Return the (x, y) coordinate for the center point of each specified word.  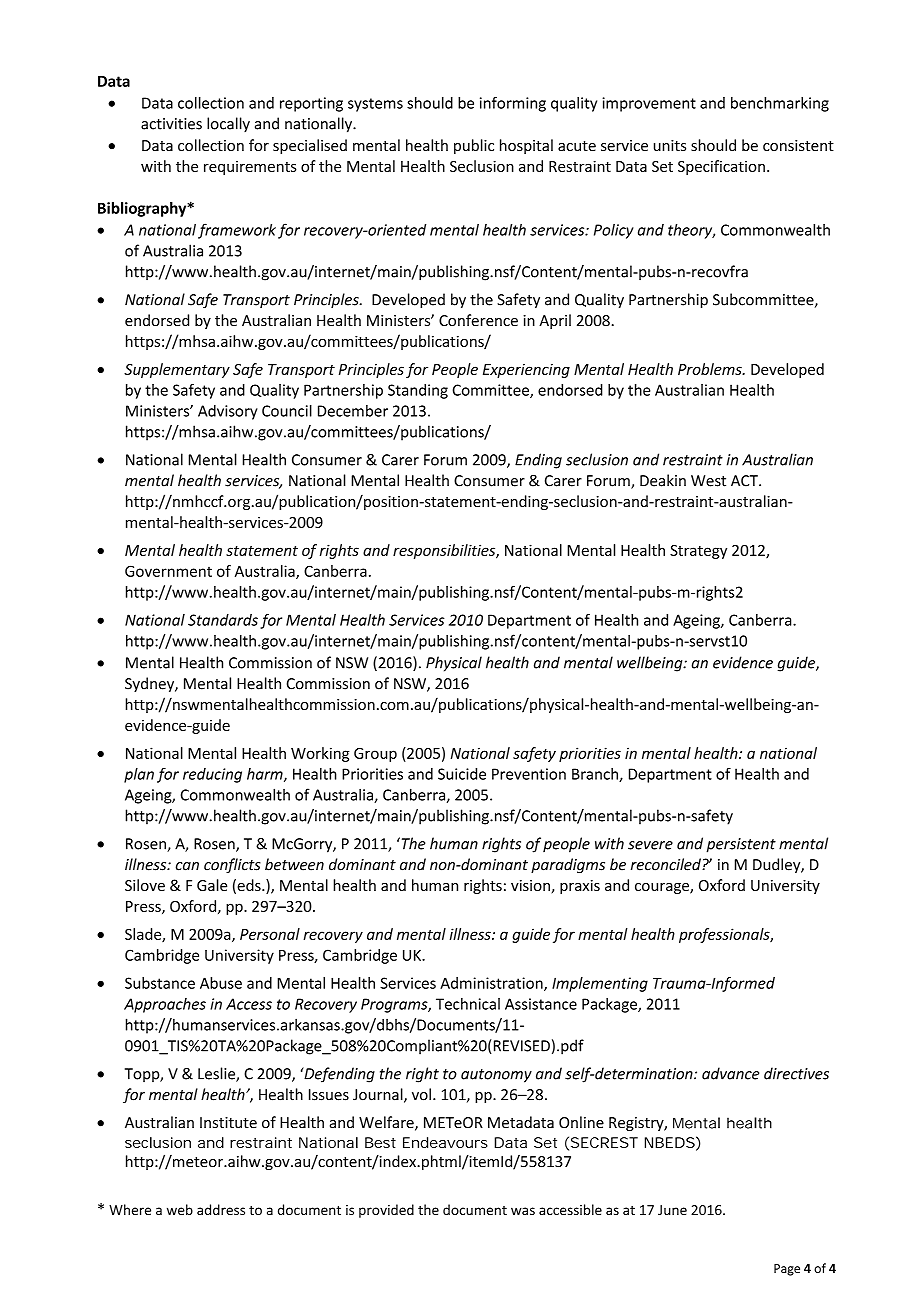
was (523, 1211)
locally (228, 125)
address (221, 1209)
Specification (721, 167)
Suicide (462, 774)
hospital (526, 146)
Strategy (698, 552)
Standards (223, 620)
